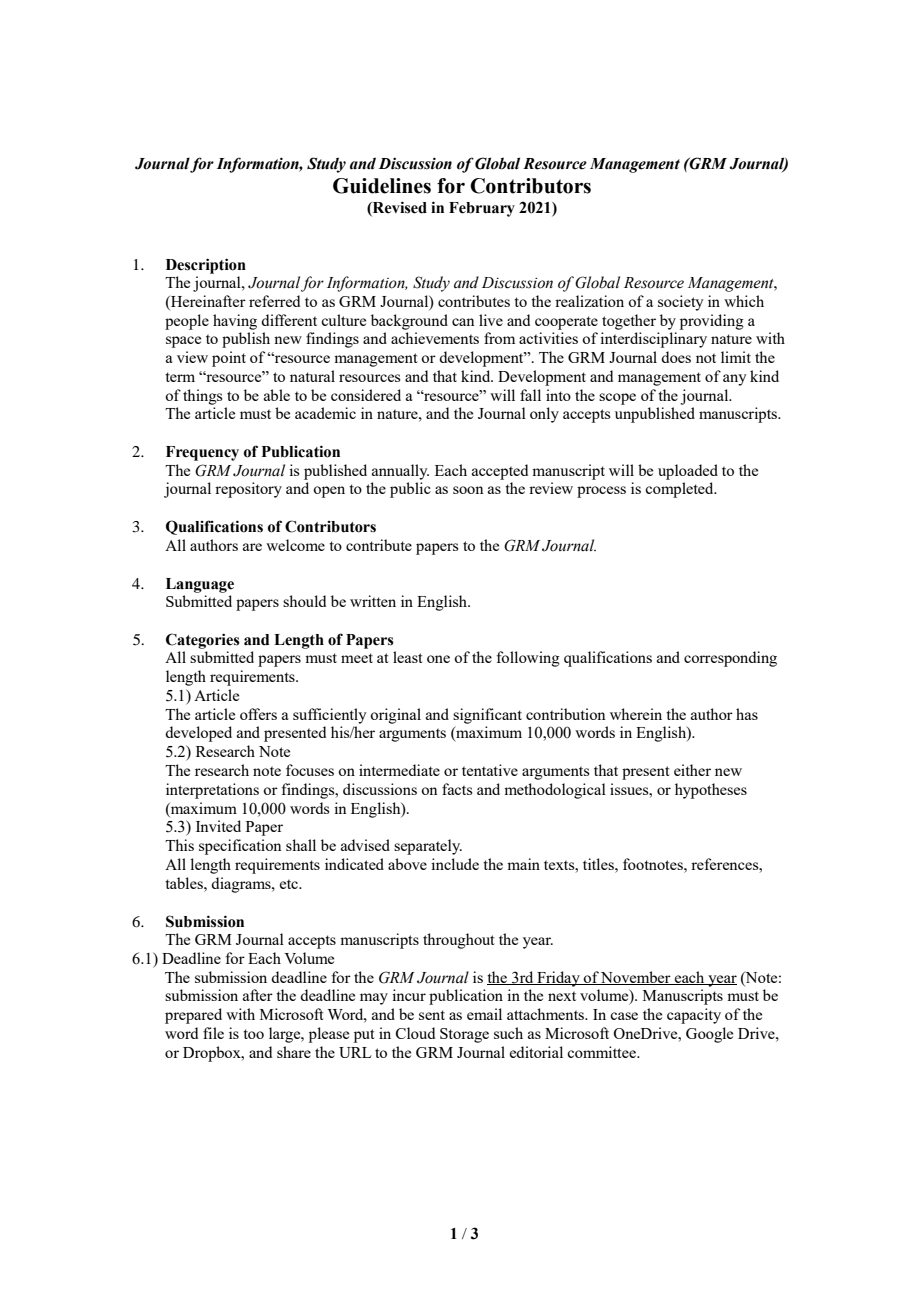 This document has height=1309, width=924. Describe the element at coordinates (253, 1034) in the document. I see `too` at that location.
